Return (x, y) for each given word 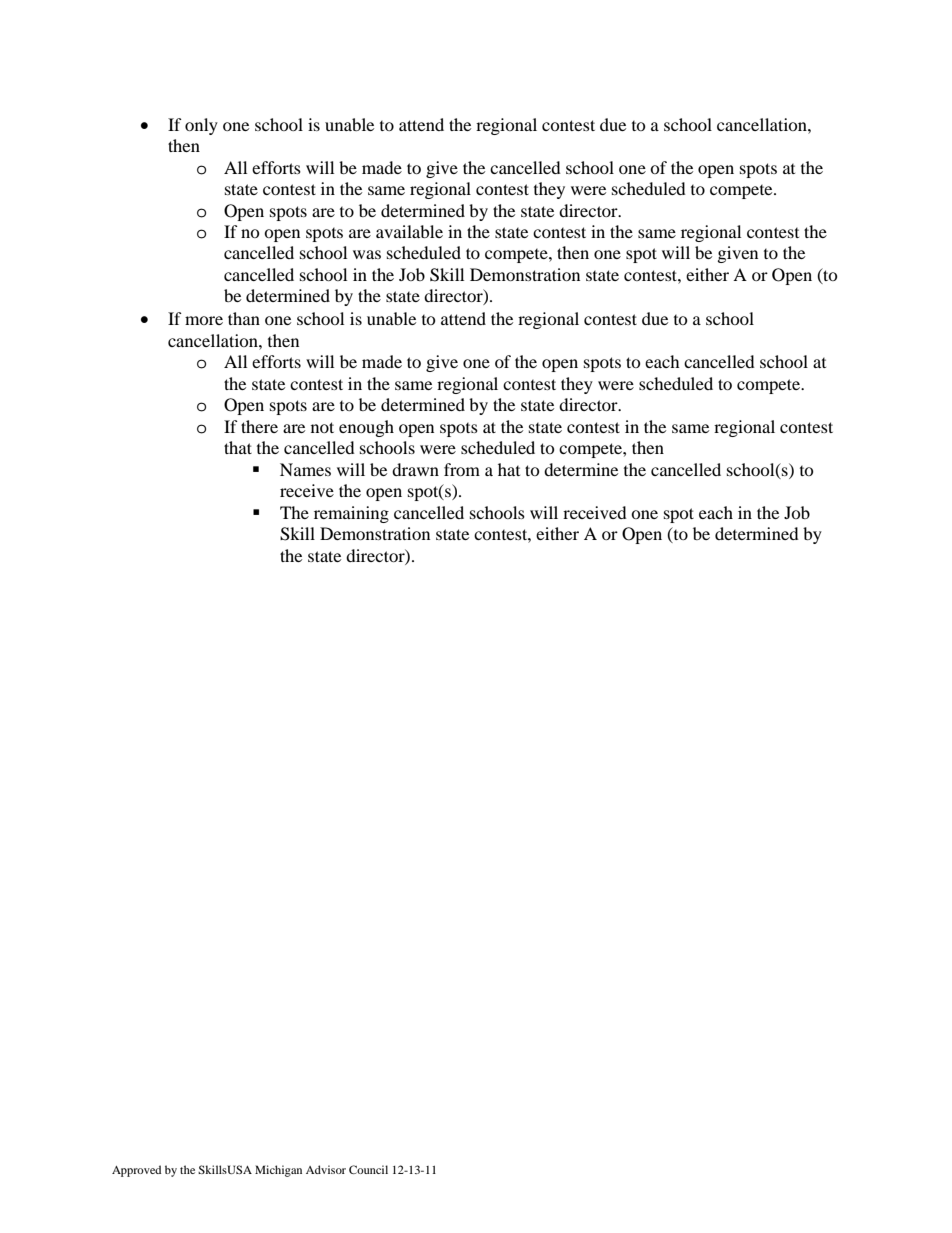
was (367, 254)
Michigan (278, 1171)
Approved (136, 1171)
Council (368, 1169)
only (201, 126)
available (409, 231)
